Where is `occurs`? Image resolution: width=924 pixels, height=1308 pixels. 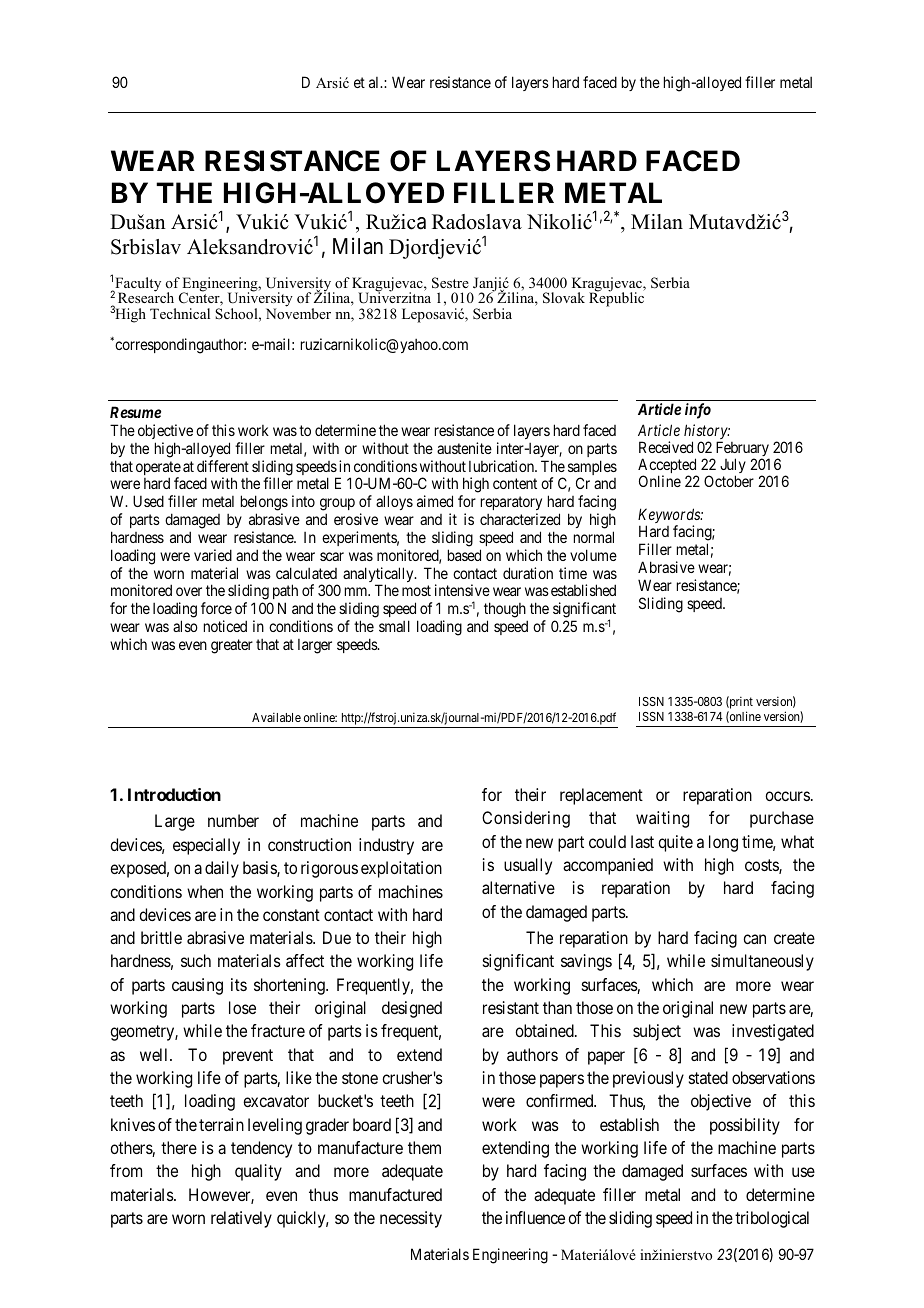
occurs is located at coordinates (787, 796).
